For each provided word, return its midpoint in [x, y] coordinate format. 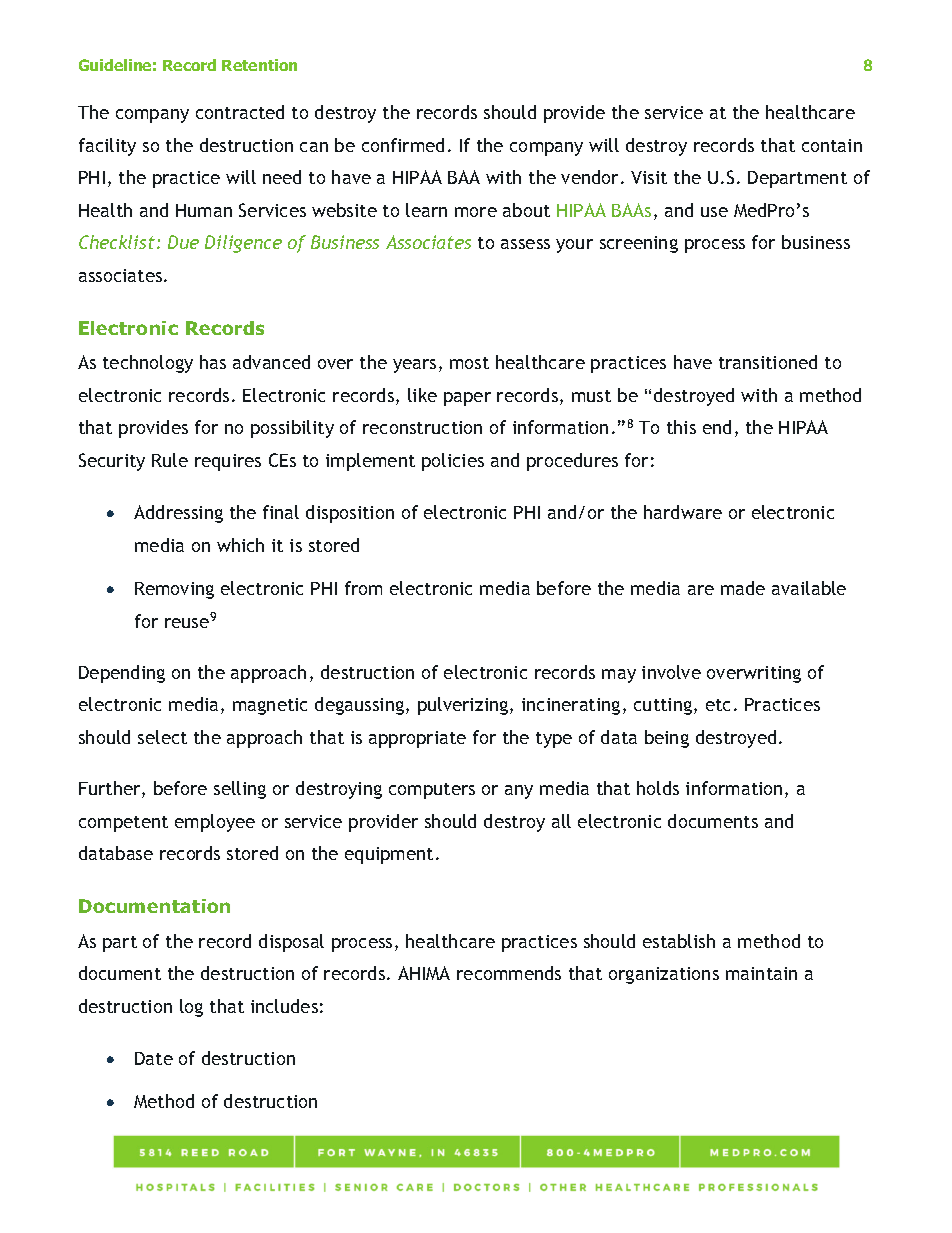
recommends [509, 973]
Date [154, 1058]
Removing [174, 590]
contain [832, 145]
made [743, 588]
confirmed [403, 145]
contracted [240, 112]
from [363, 588]
